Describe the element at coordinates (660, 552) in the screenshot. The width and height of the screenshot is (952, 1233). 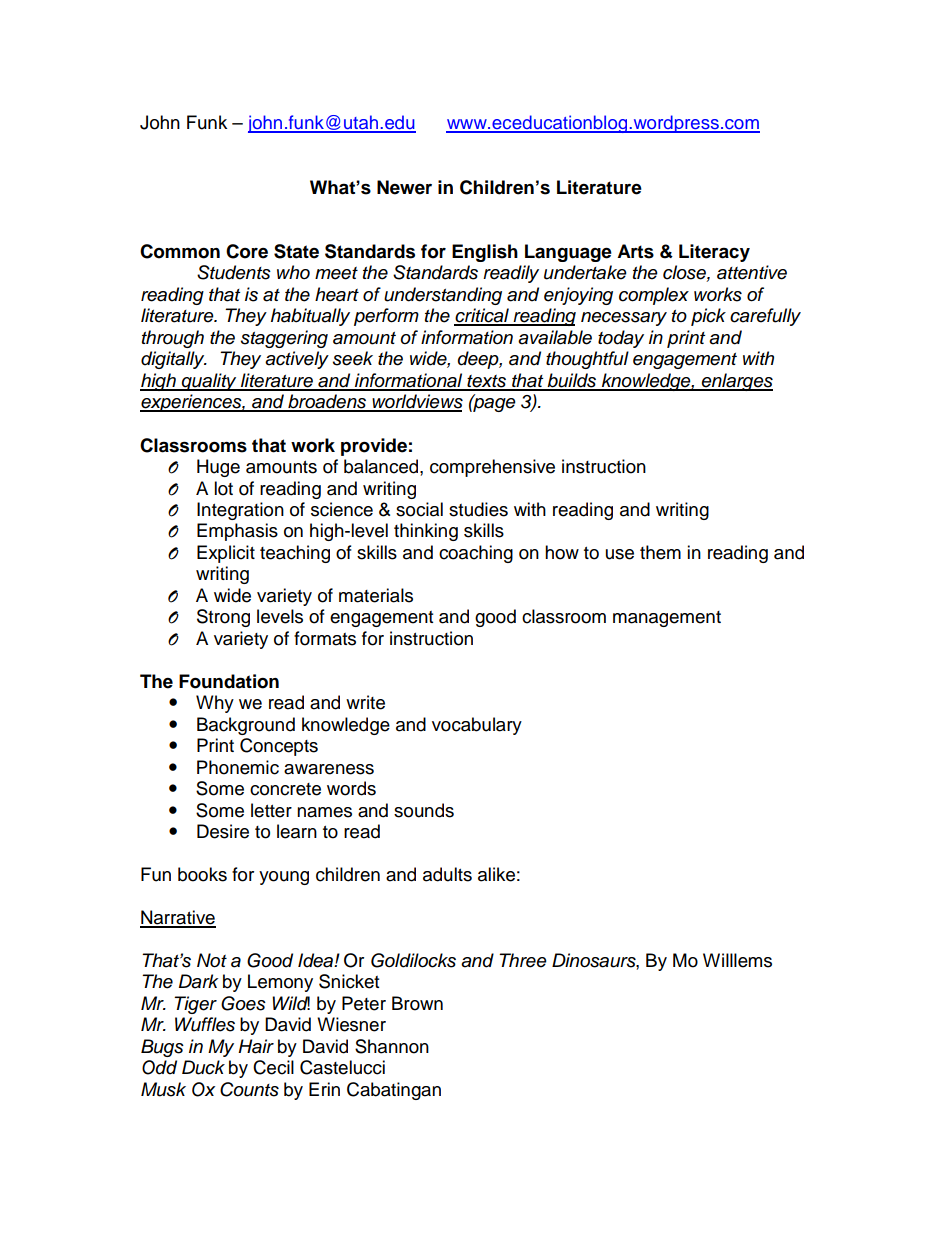
I see `them` at that location.
